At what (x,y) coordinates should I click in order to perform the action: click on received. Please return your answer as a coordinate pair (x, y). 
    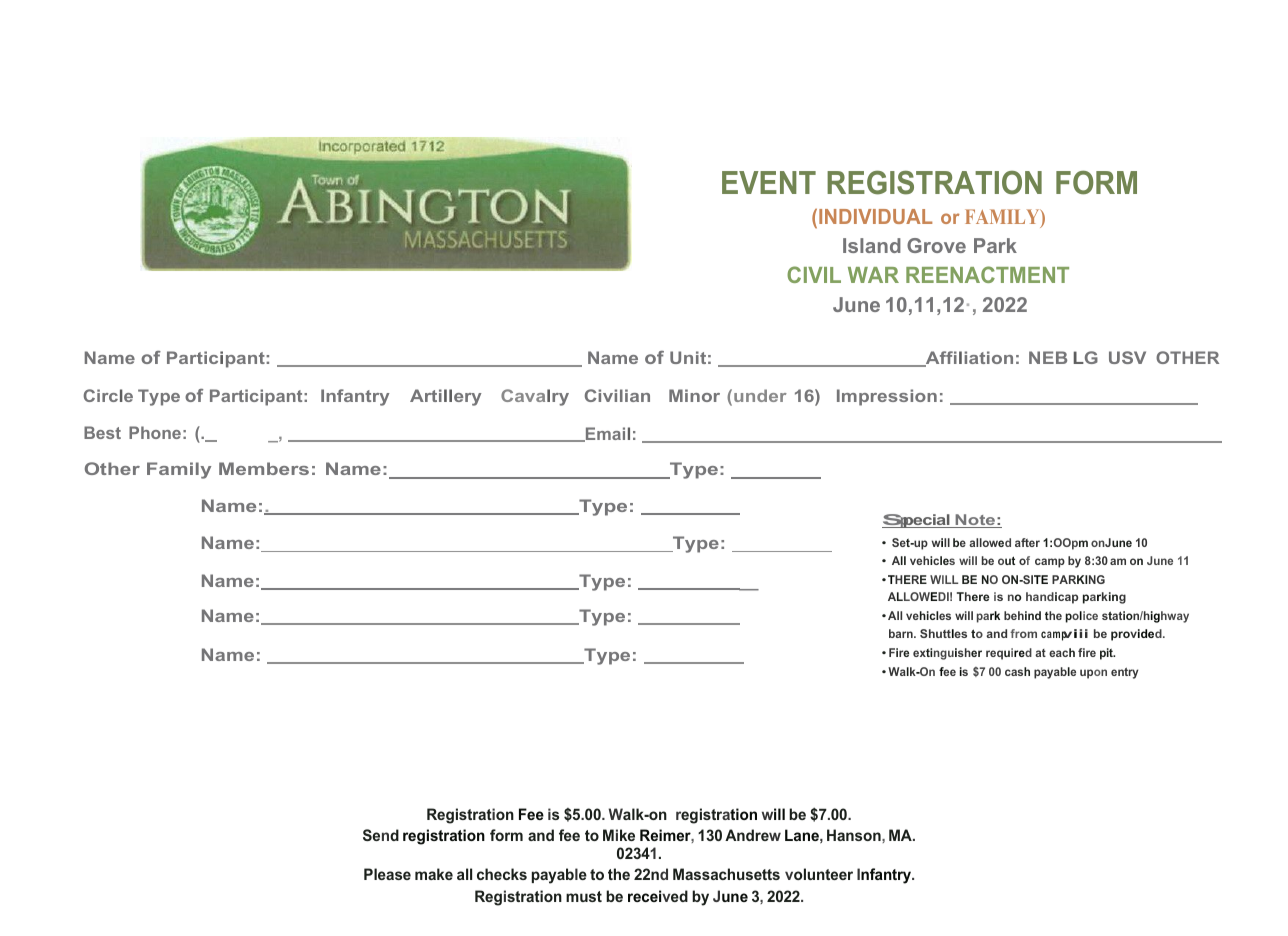
    Looking at the image, I should click on (658, 896).
